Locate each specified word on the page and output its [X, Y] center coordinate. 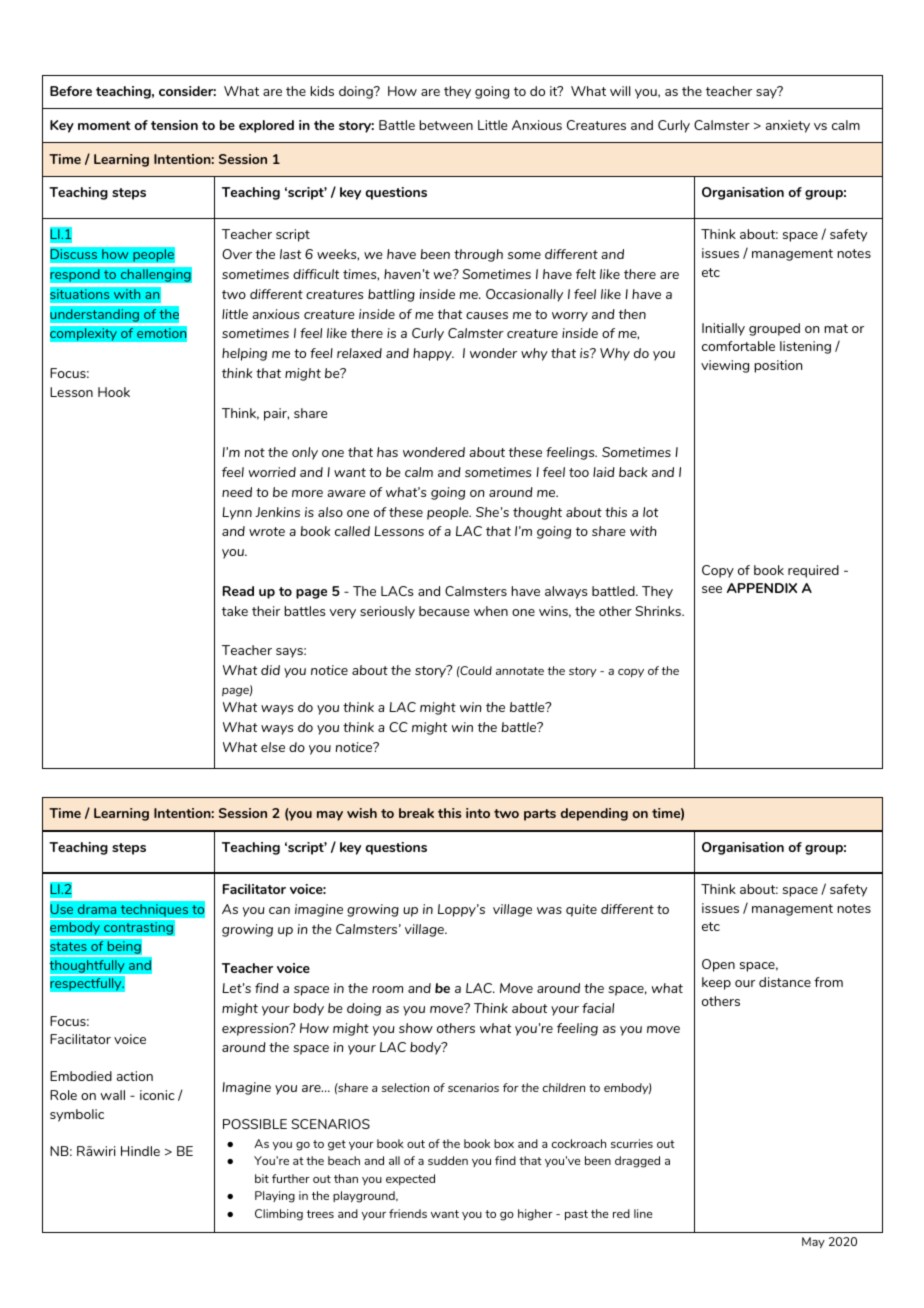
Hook [114, 392]
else [273, 747]
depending [594, 814]
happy [433, 354]
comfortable [738, 346]
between [446, 125]
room [387, 989]
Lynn [237, 513]
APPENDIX [762, 588]
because [444, 611]
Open [718, 965]
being [124, 947]
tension [174, 125]
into [478, 813]
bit [262, 1178]
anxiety [788, 126]
